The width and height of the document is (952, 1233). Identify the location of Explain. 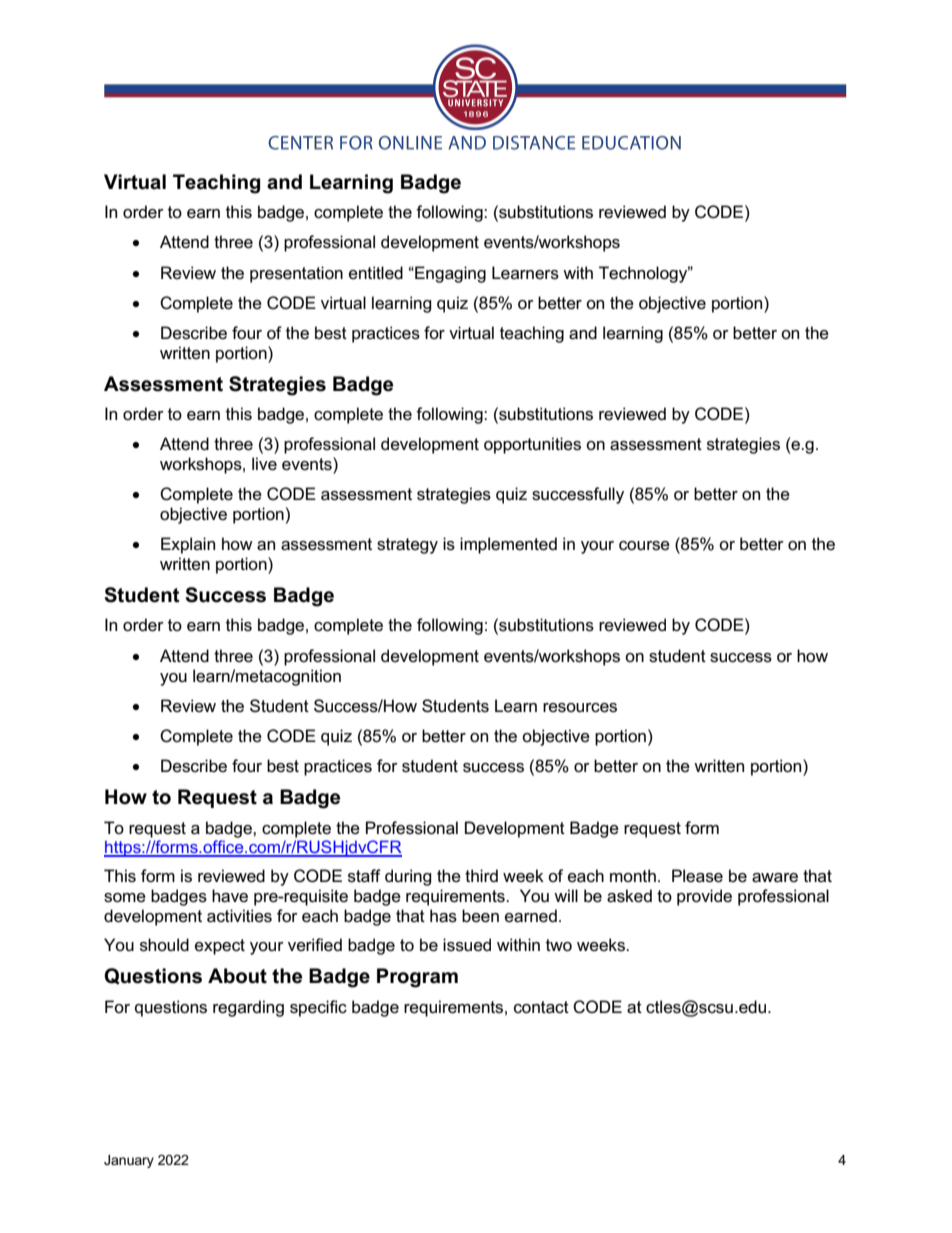
(188, 545).
